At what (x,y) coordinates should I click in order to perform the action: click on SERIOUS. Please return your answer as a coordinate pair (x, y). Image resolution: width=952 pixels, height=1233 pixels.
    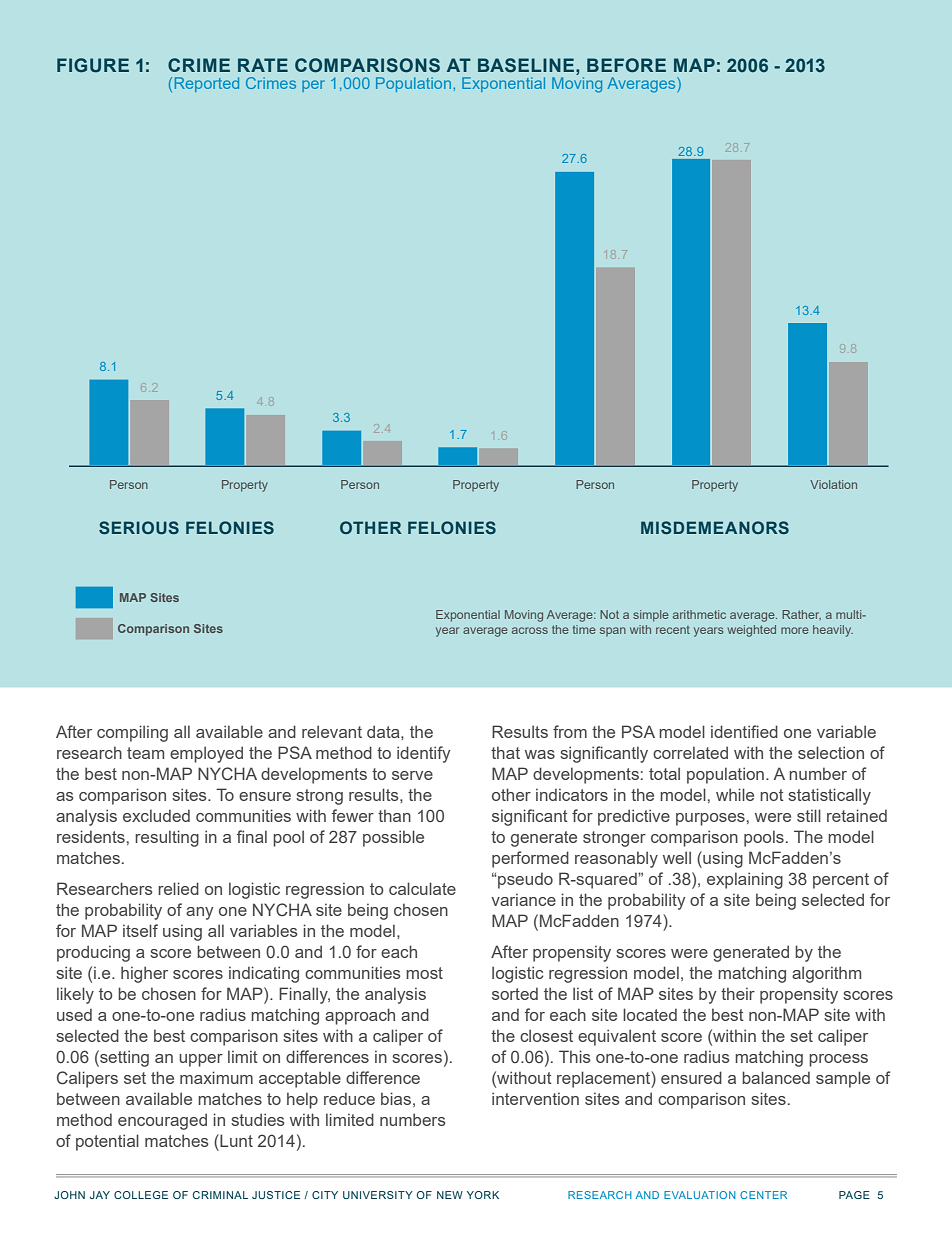
    Looking at the image, I should click on (139, 527).
